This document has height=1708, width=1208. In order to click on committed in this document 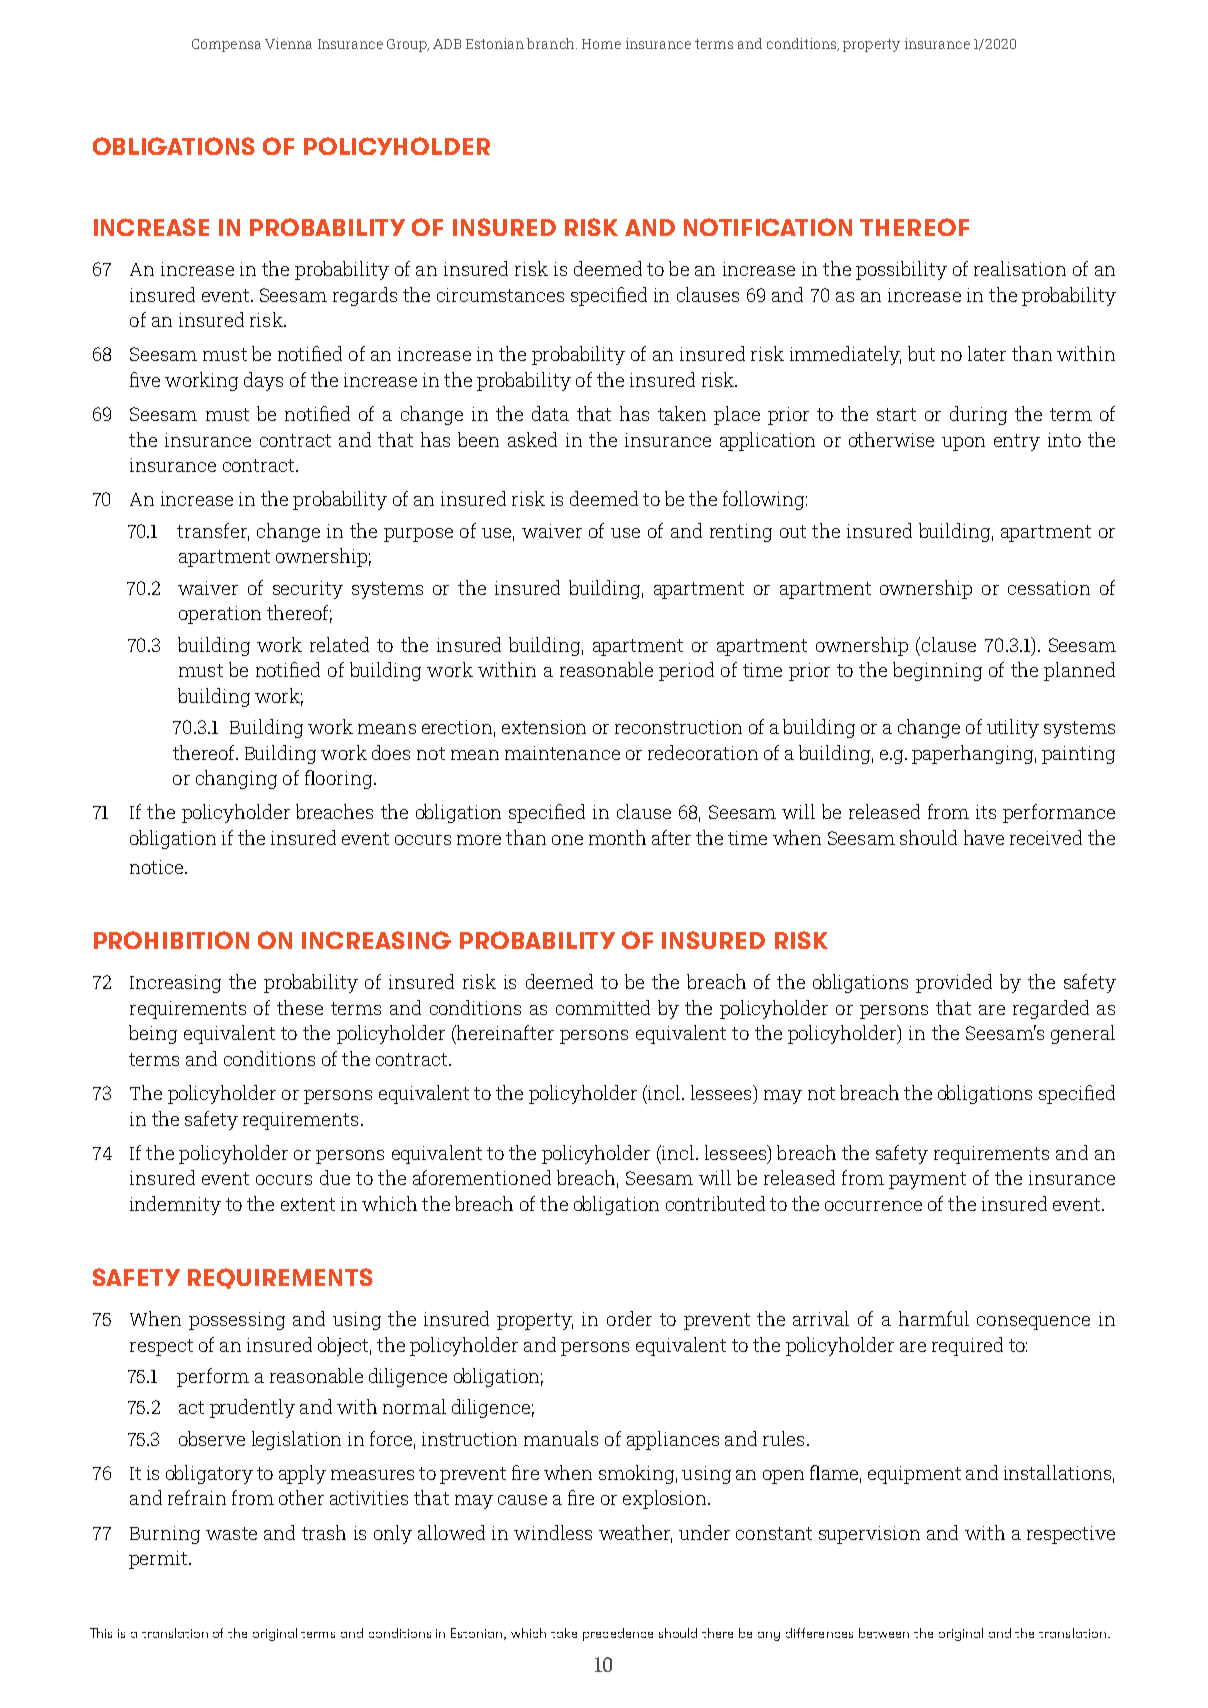, I will do `click(603, 1007)`.
